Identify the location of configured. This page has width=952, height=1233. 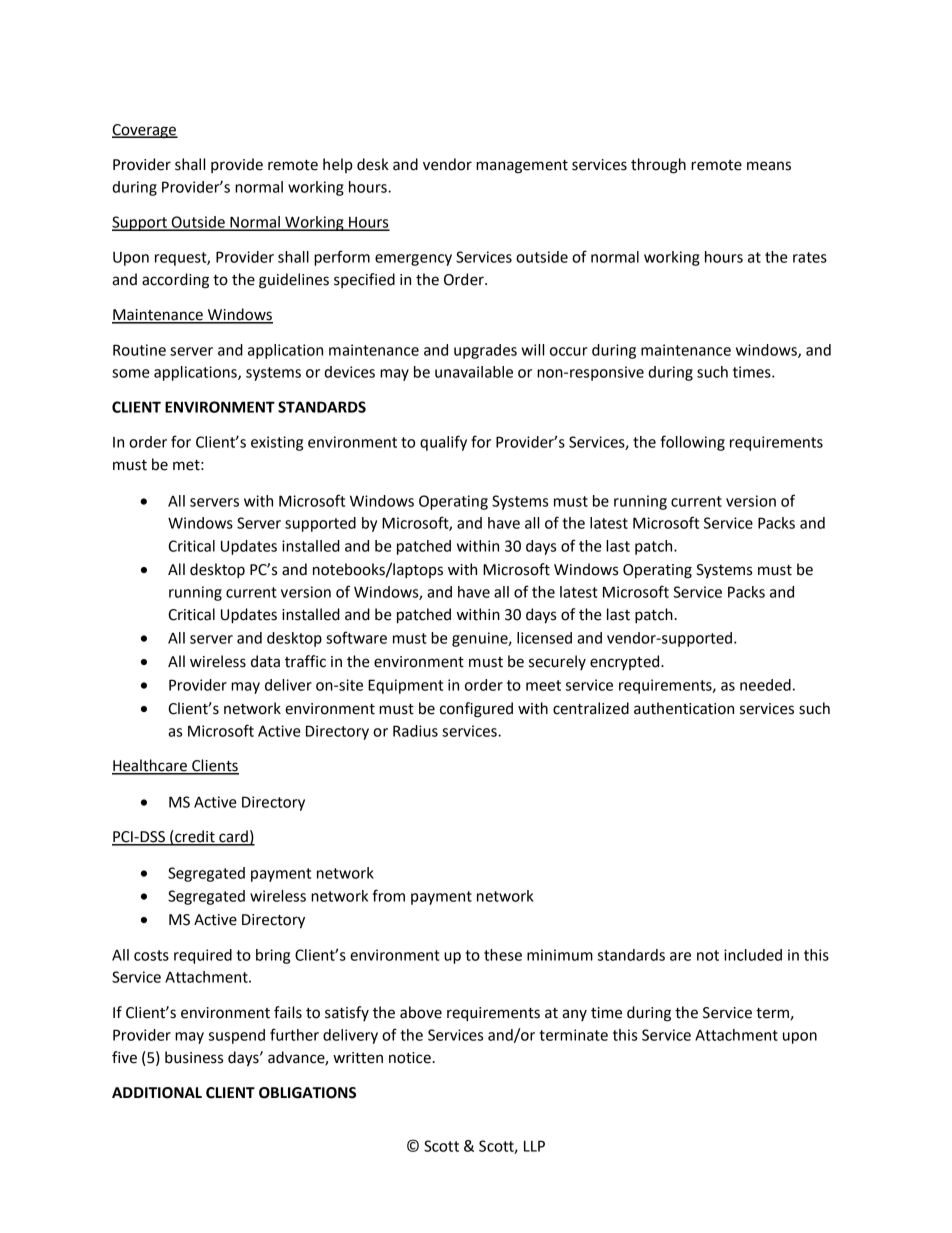
(476, 710).
